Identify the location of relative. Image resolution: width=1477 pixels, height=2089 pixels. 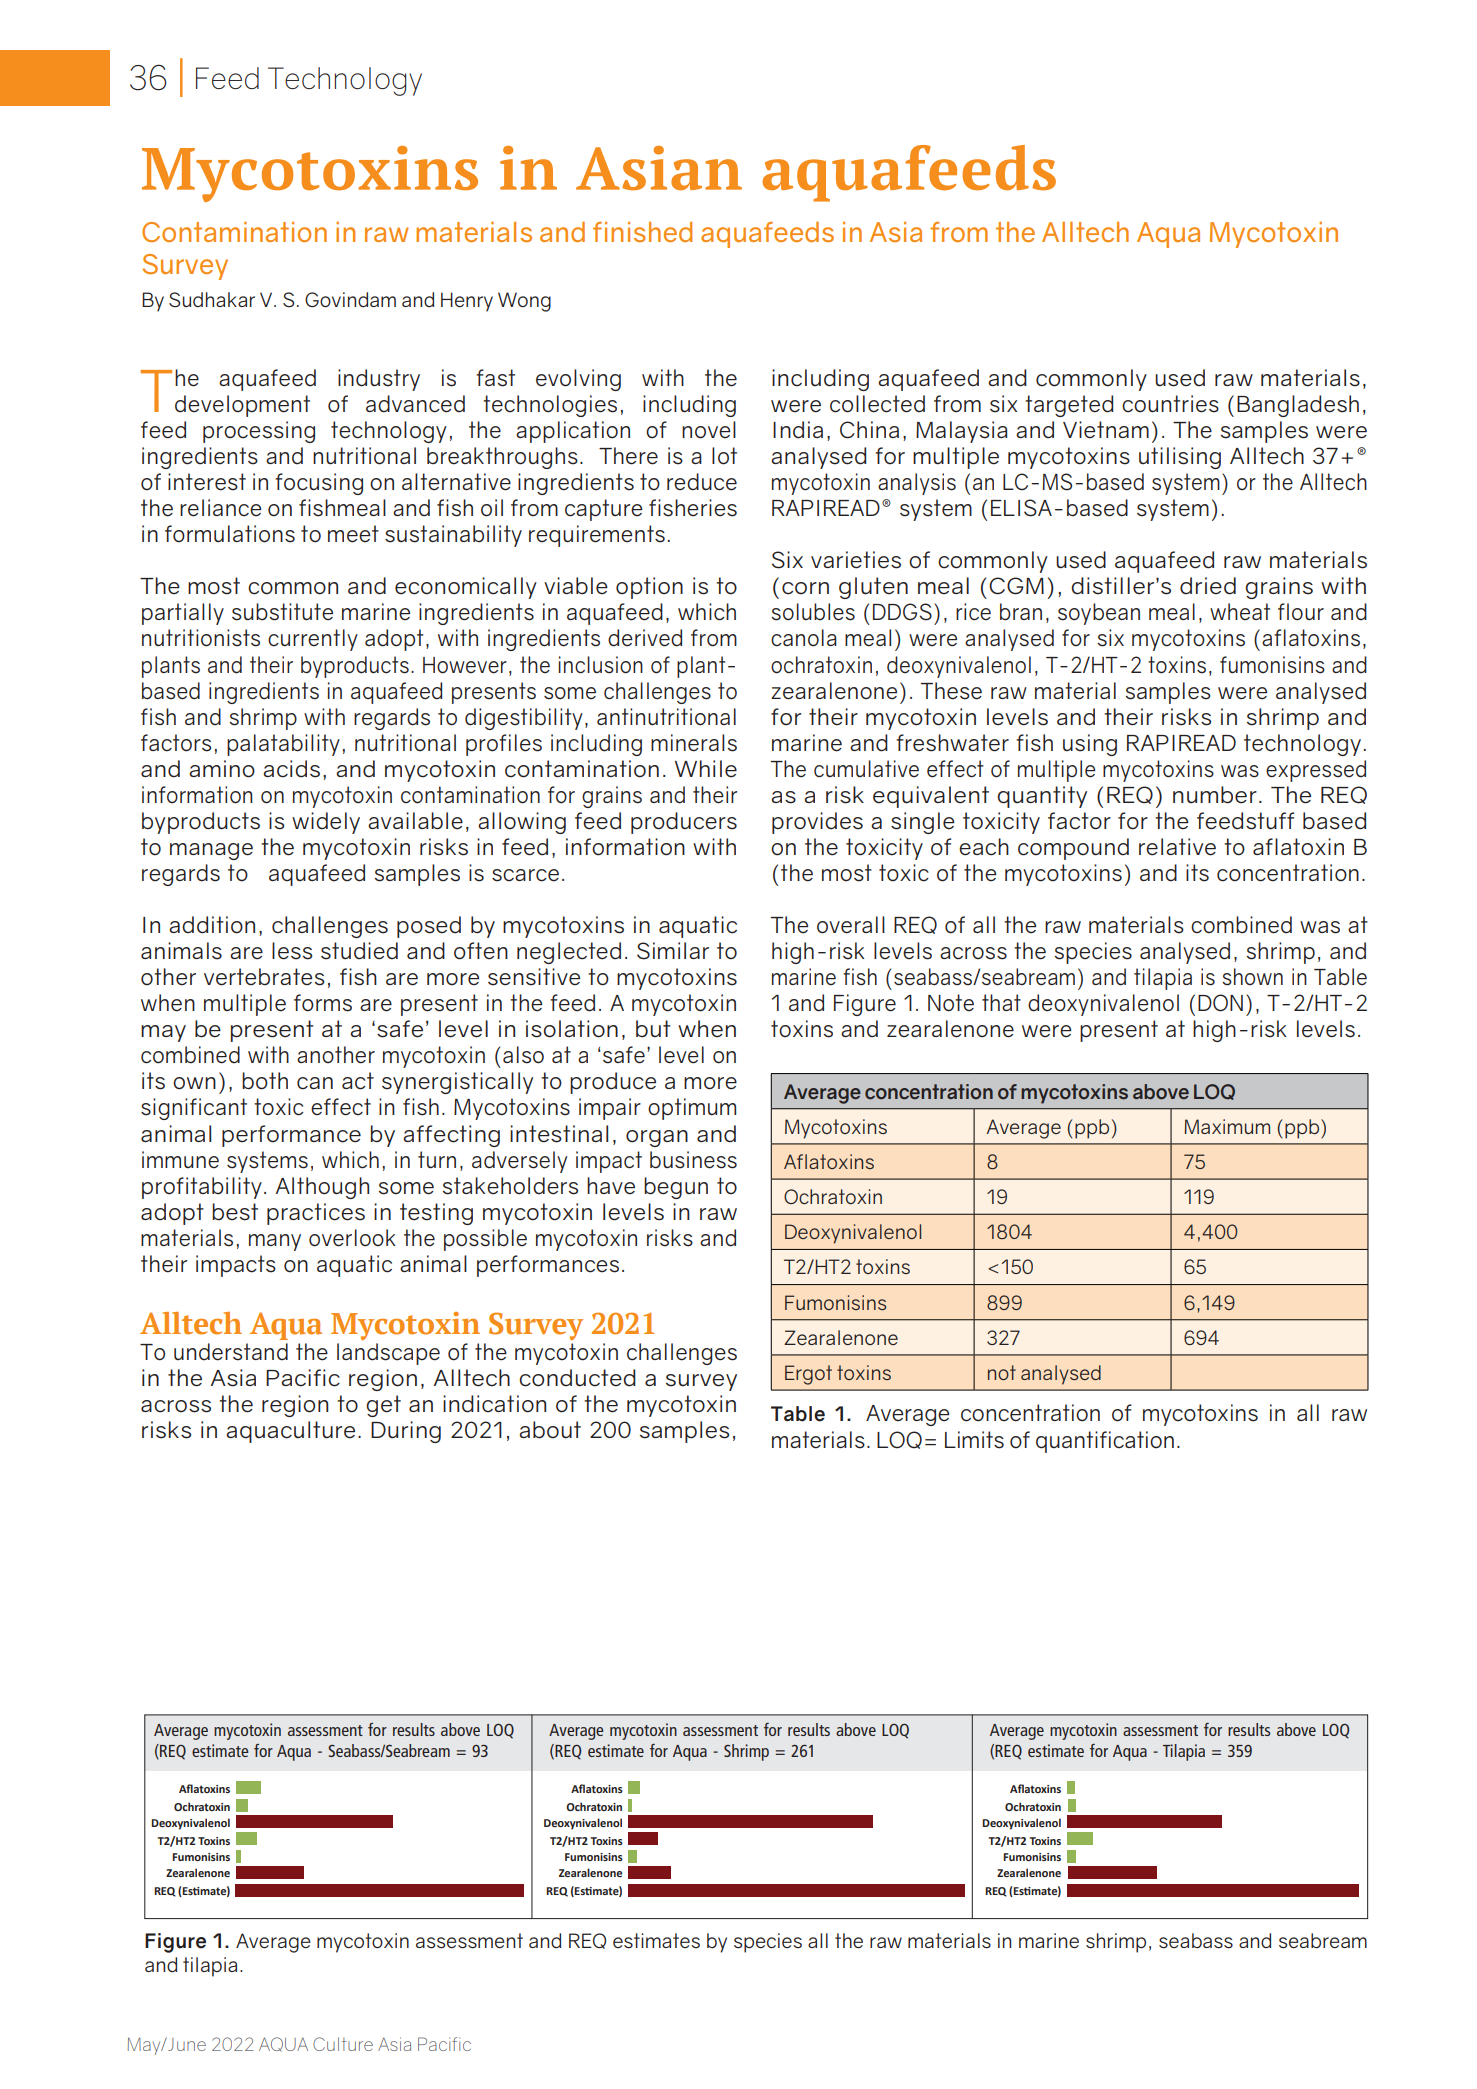
(1177, 847).
